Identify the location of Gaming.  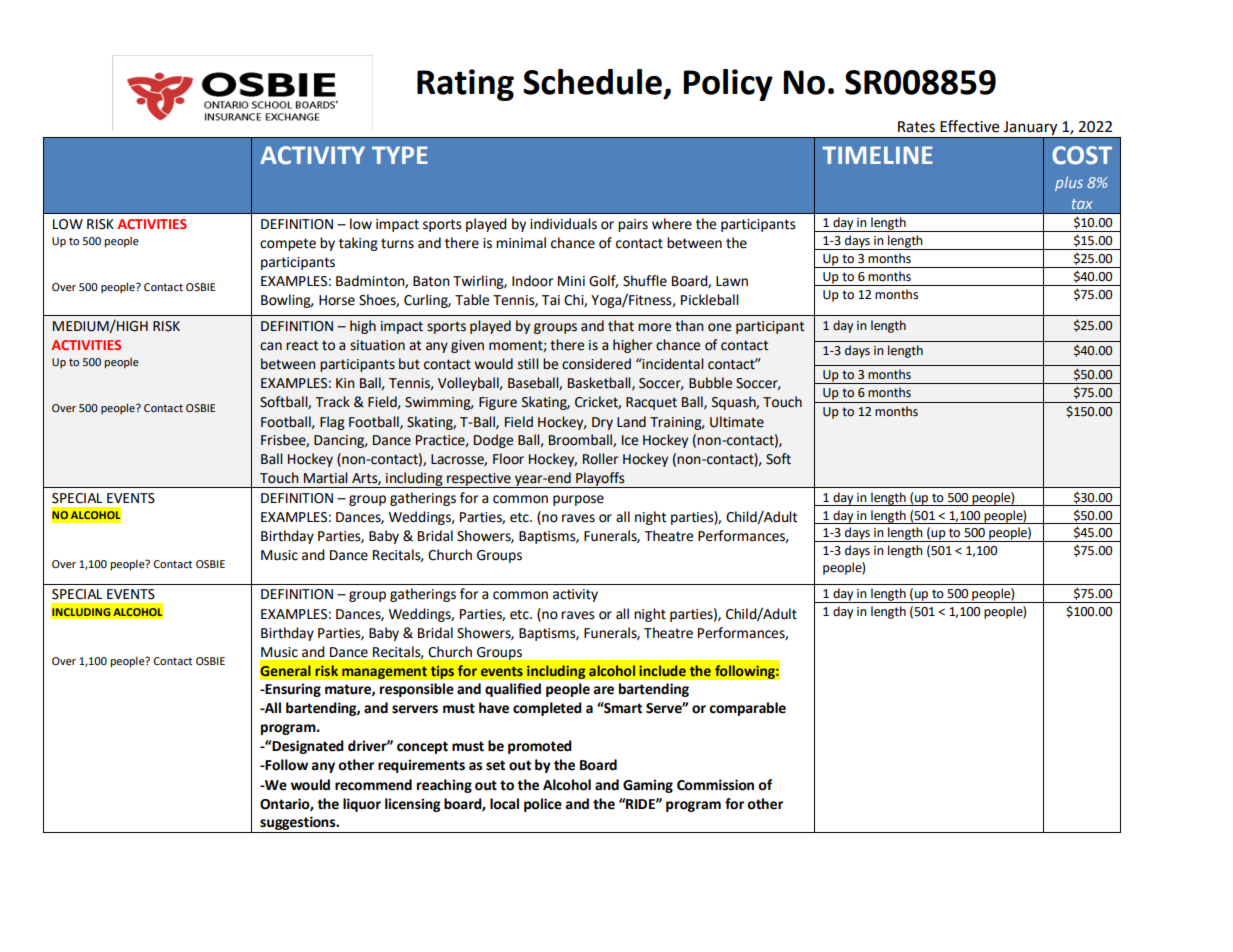
(648, 786).
